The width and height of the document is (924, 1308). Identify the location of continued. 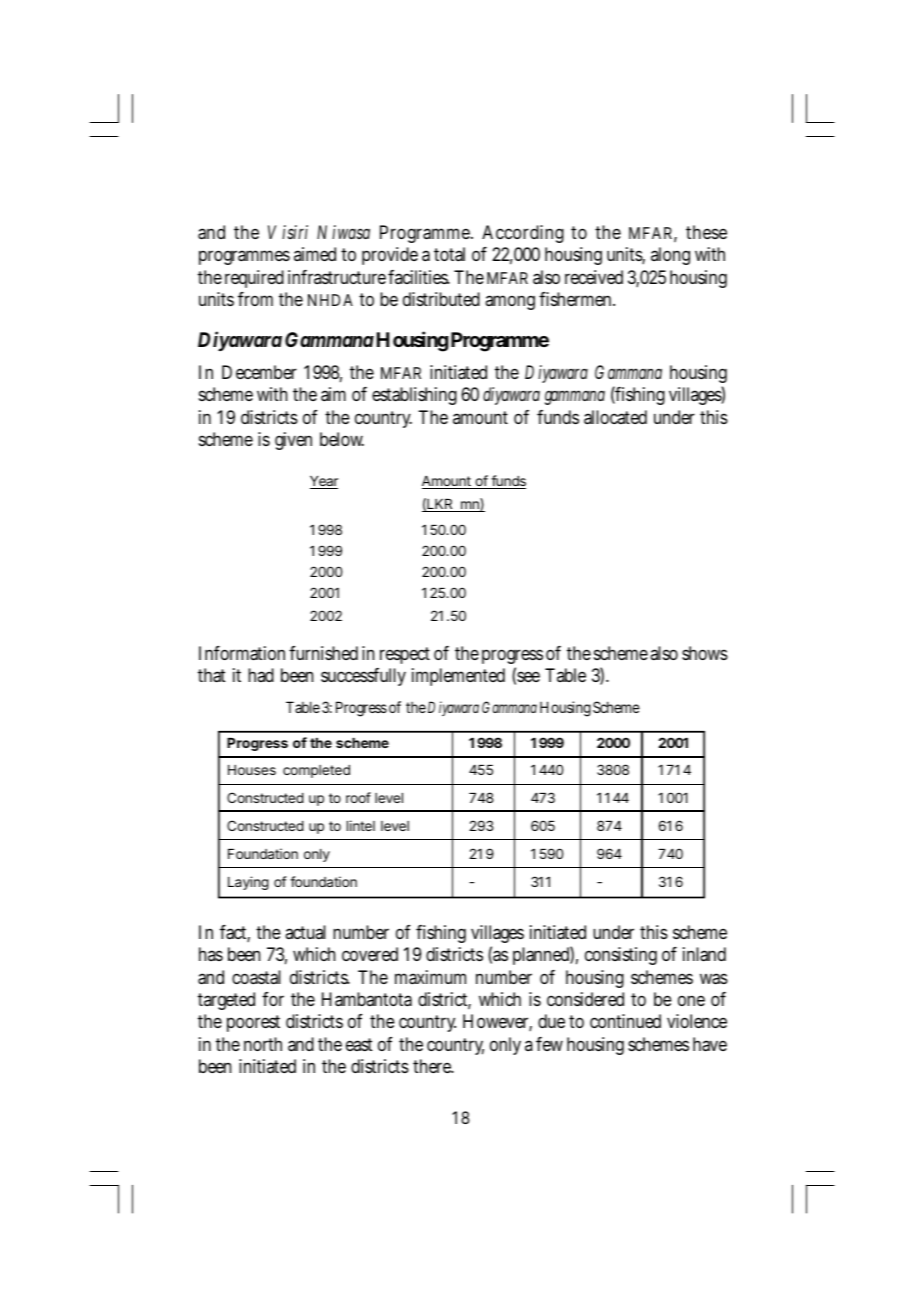
(625, 1021).
